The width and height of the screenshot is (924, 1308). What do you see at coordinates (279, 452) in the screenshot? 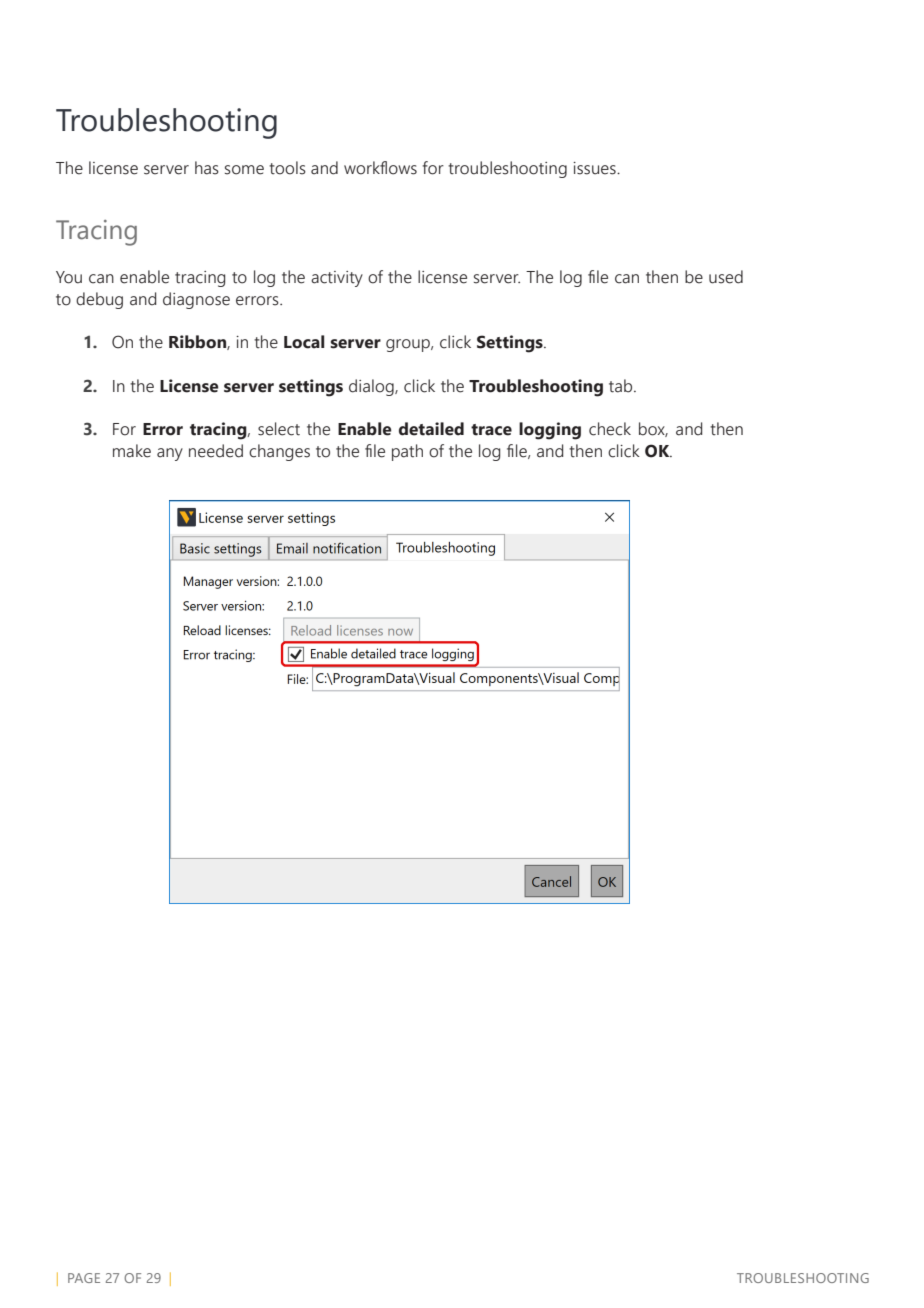
I see `changes` at bounding box center [279, 452].
